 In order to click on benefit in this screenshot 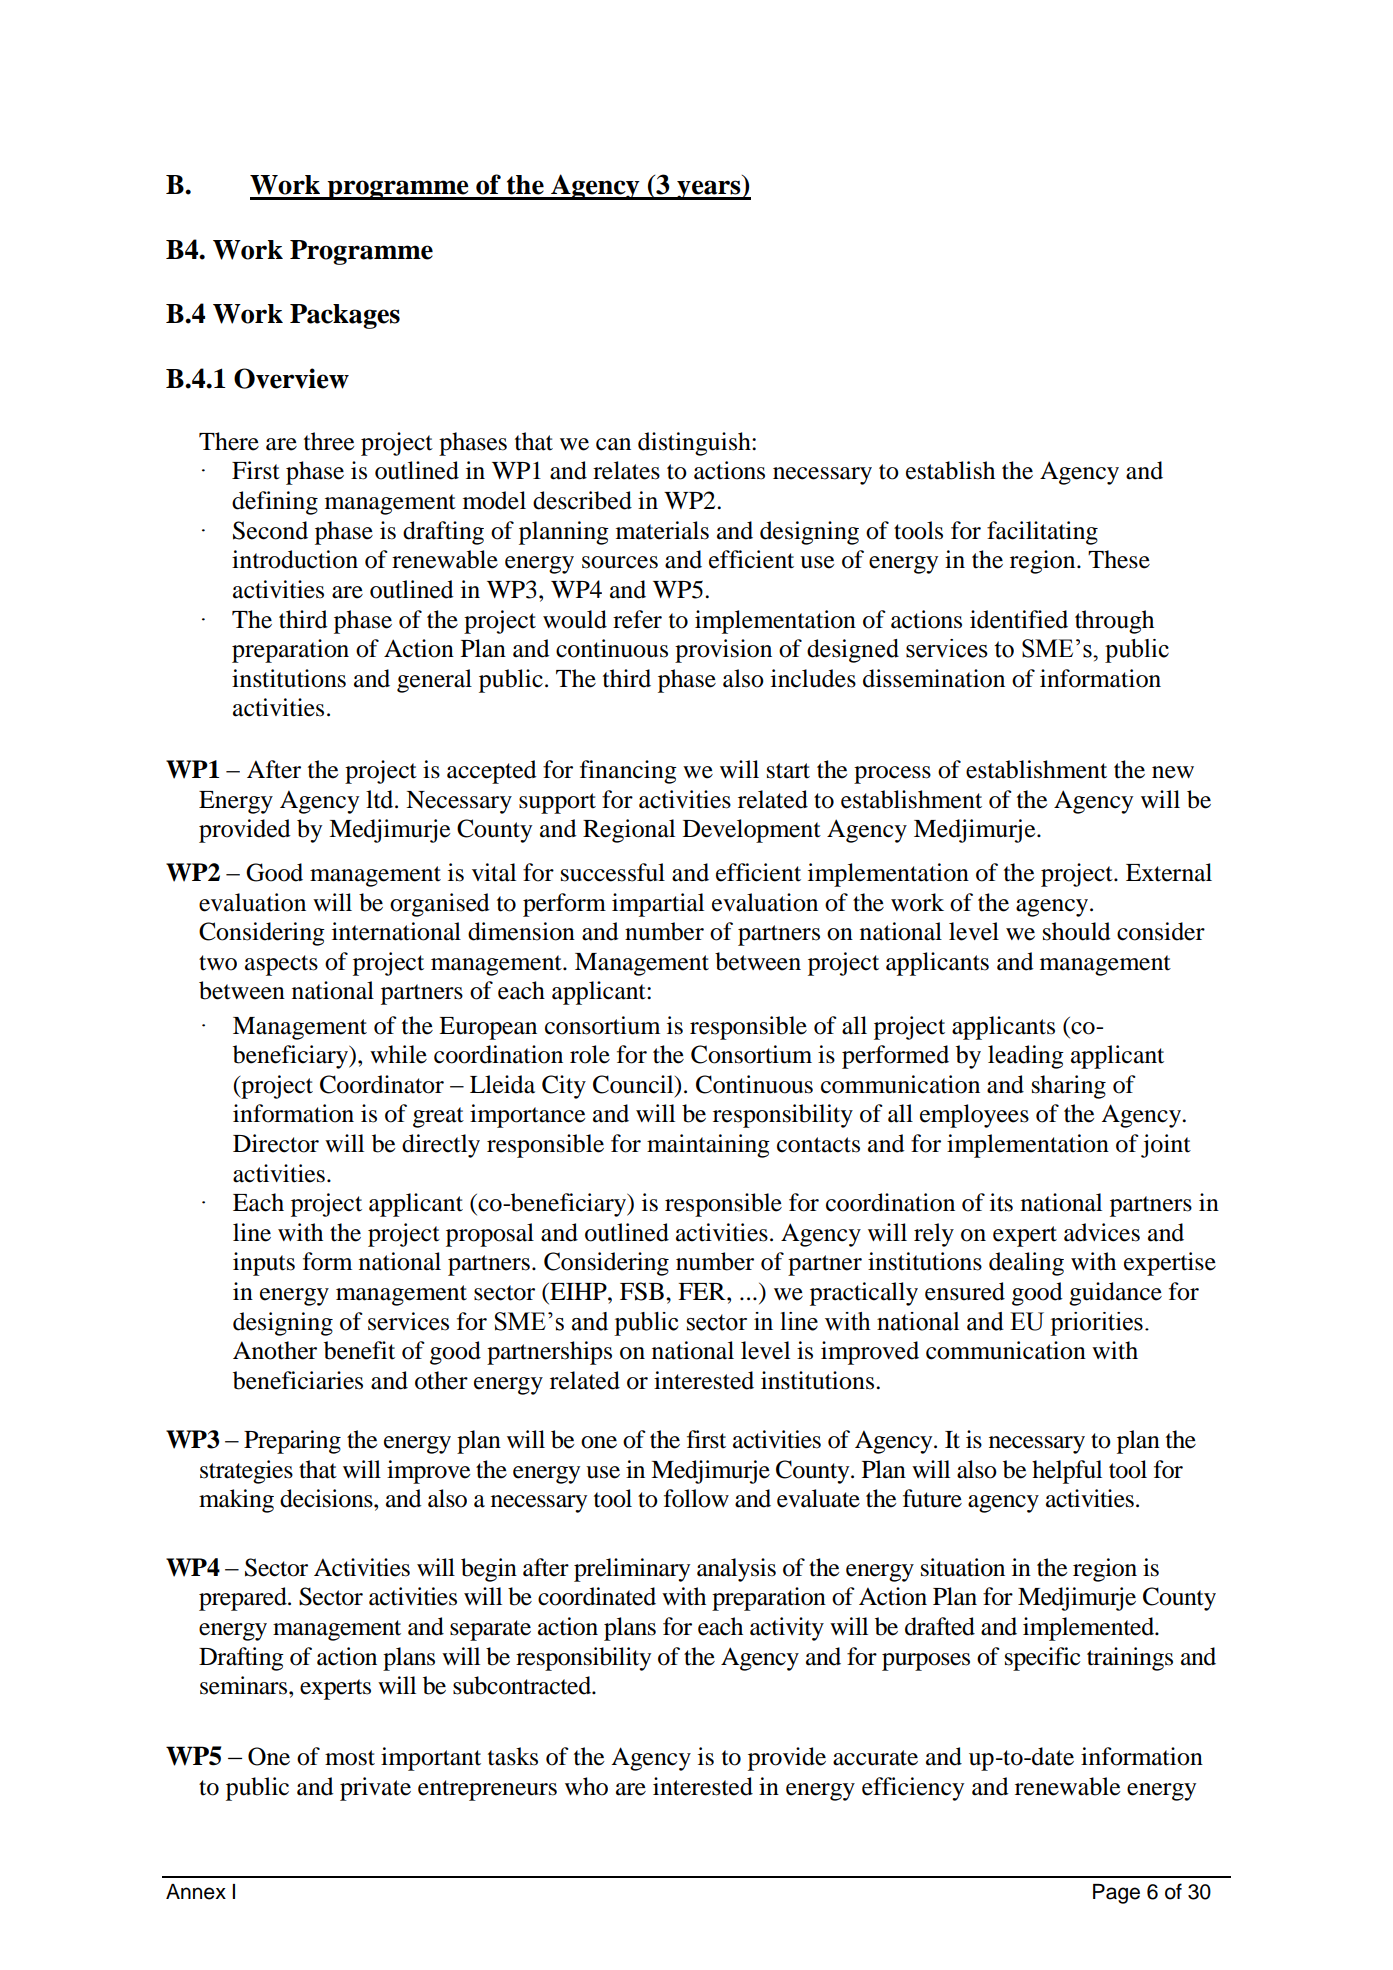, I will do `click(359, 1350)`.
